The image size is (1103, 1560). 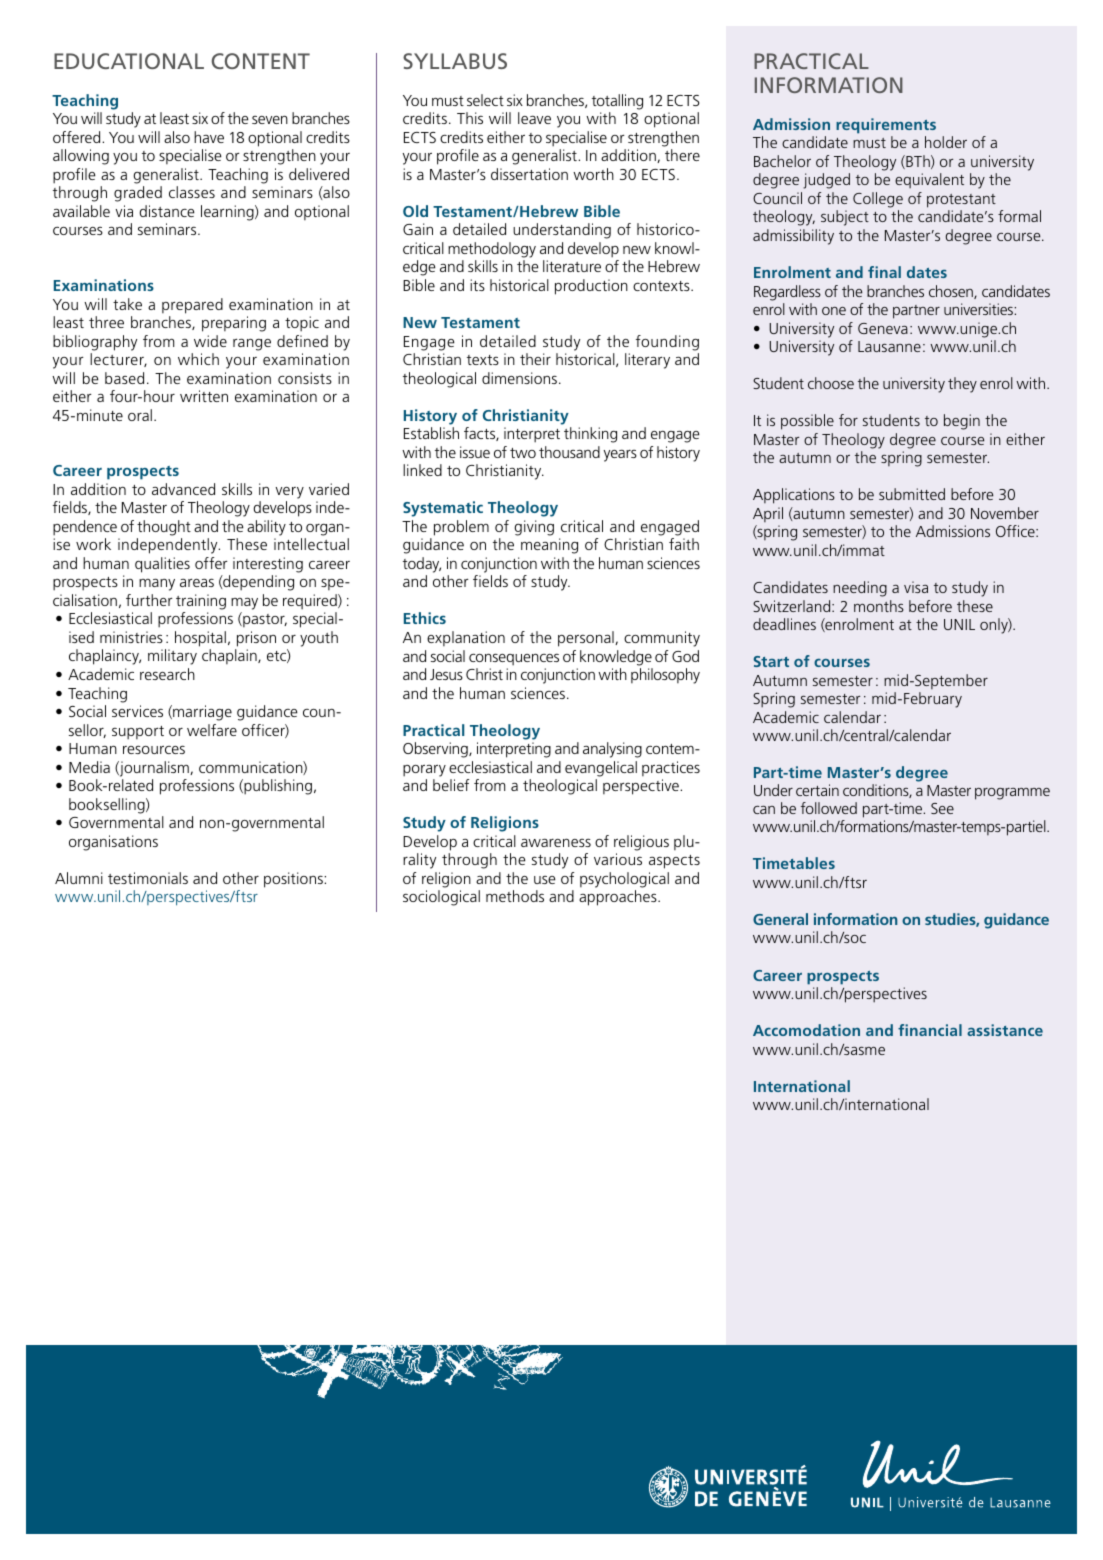 What do you see at coordinates (521, 378) in the image?
I see `dimensions` at bounding box center [521, 378].
